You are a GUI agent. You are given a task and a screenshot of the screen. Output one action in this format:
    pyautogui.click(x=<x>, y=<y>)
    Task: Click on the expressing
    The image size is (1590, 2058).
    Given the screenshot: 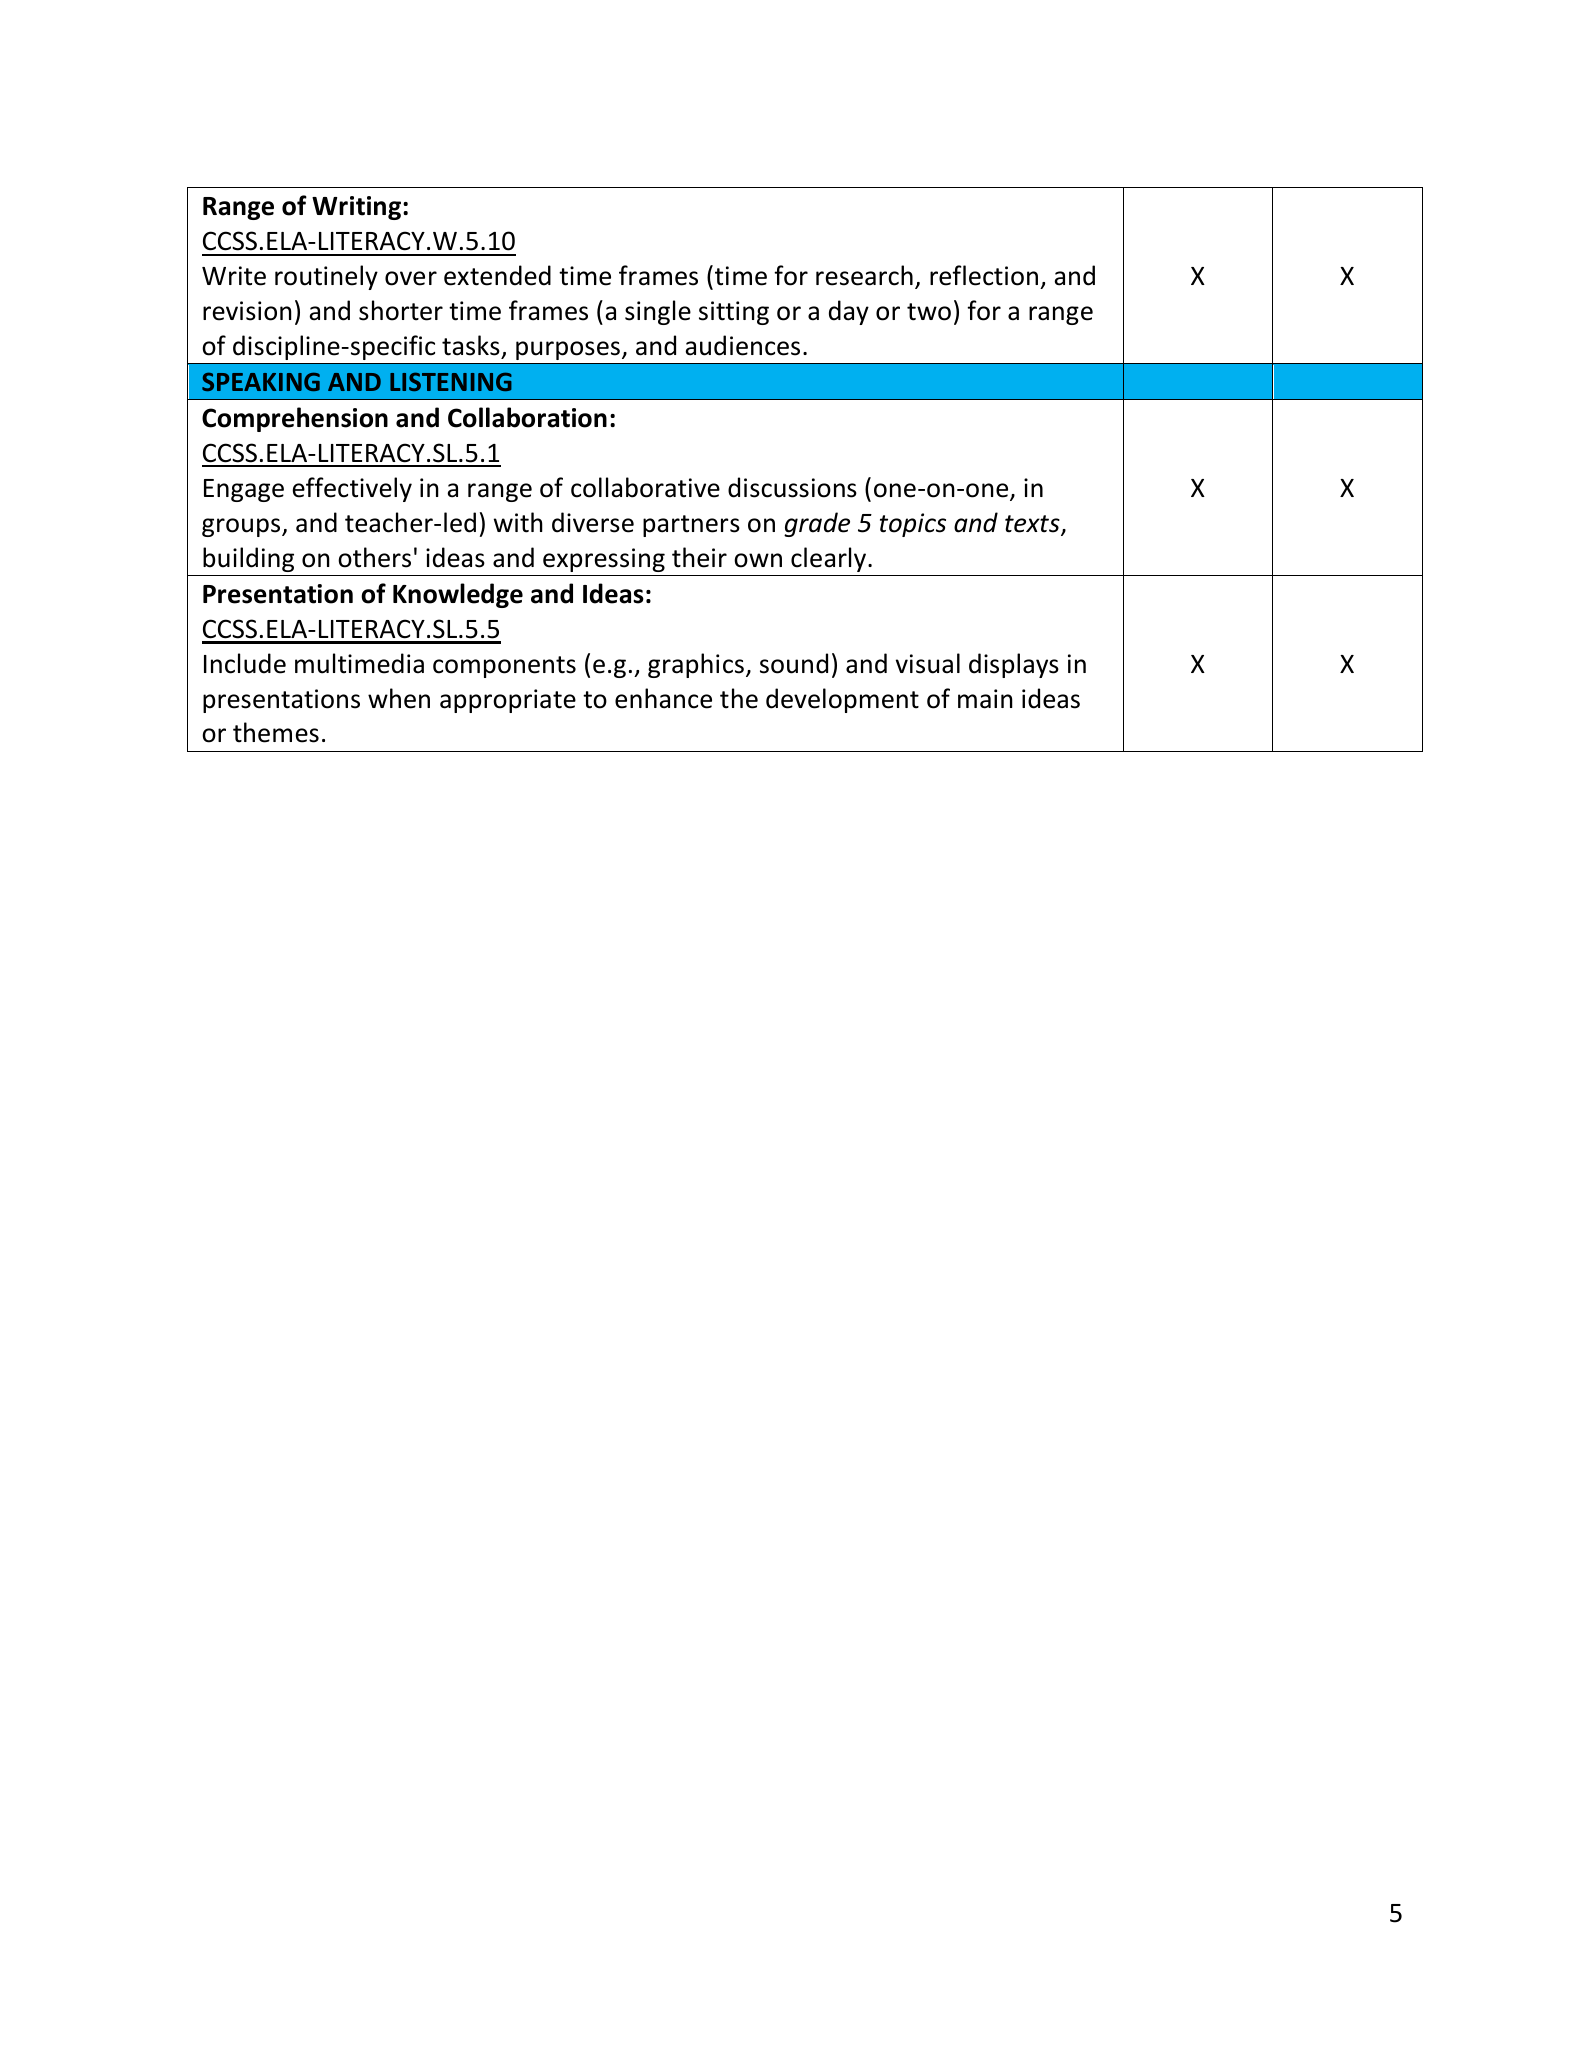 What is the action you would take?
    pyautogui.click(x=604, y=560)
